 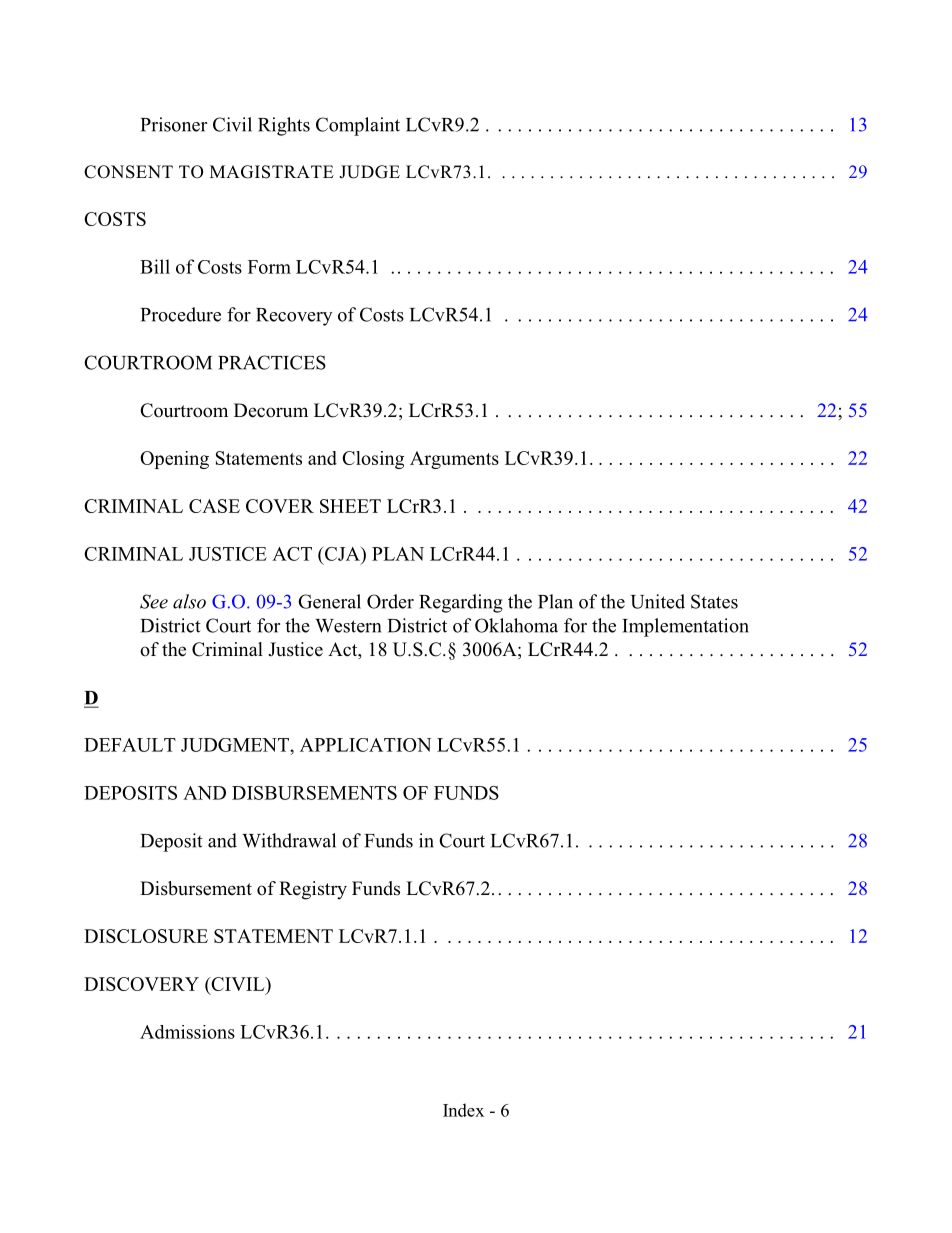 I want to click on Arguments, so click(x=454, y=460).
